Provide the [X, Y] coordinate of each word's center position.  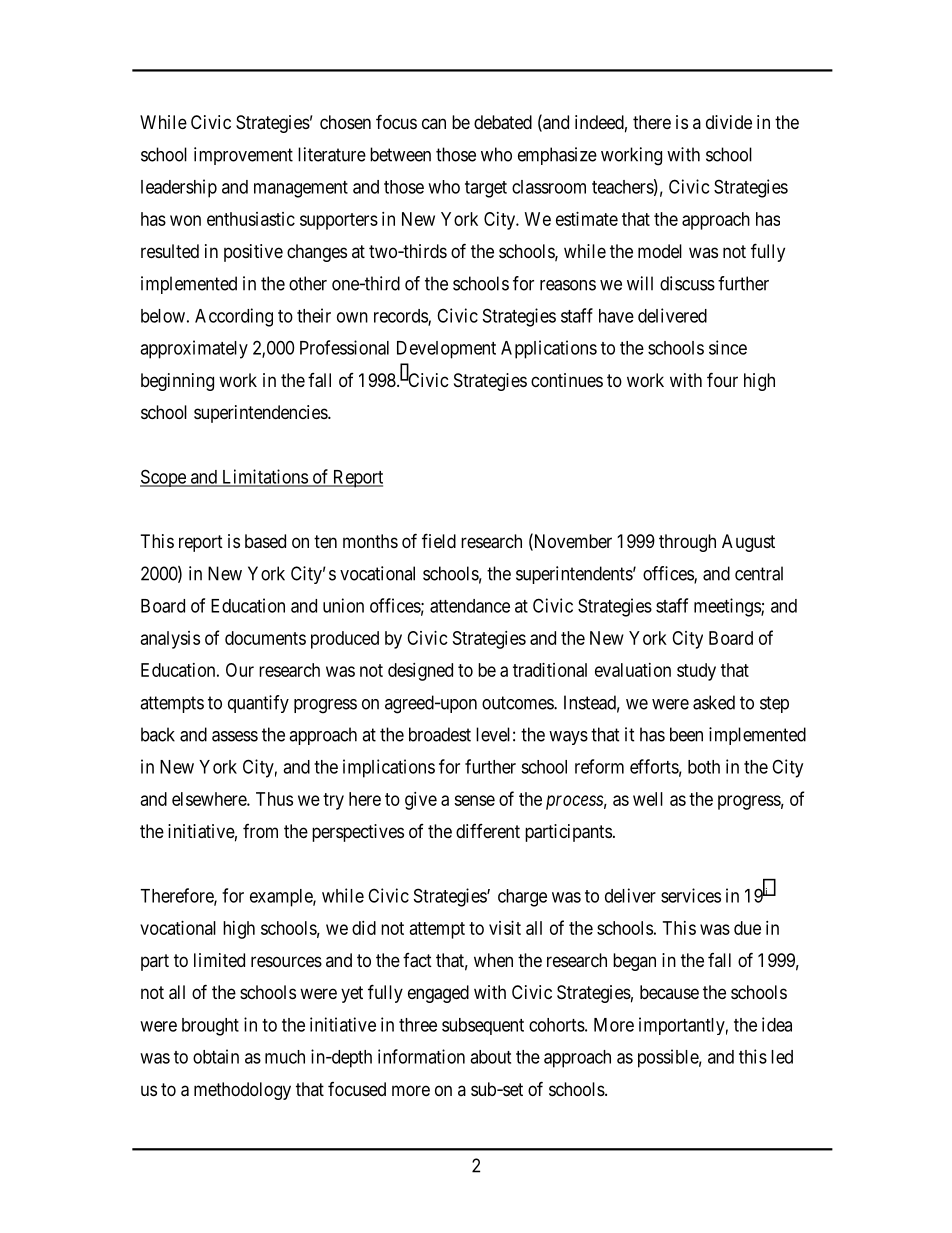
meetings [728, 607]
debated [503, 122]
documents [265, 638]
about [490, 1057]
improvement [243, 156]
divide [729, 122]
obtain [216, 1056]
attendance [470, 606]
